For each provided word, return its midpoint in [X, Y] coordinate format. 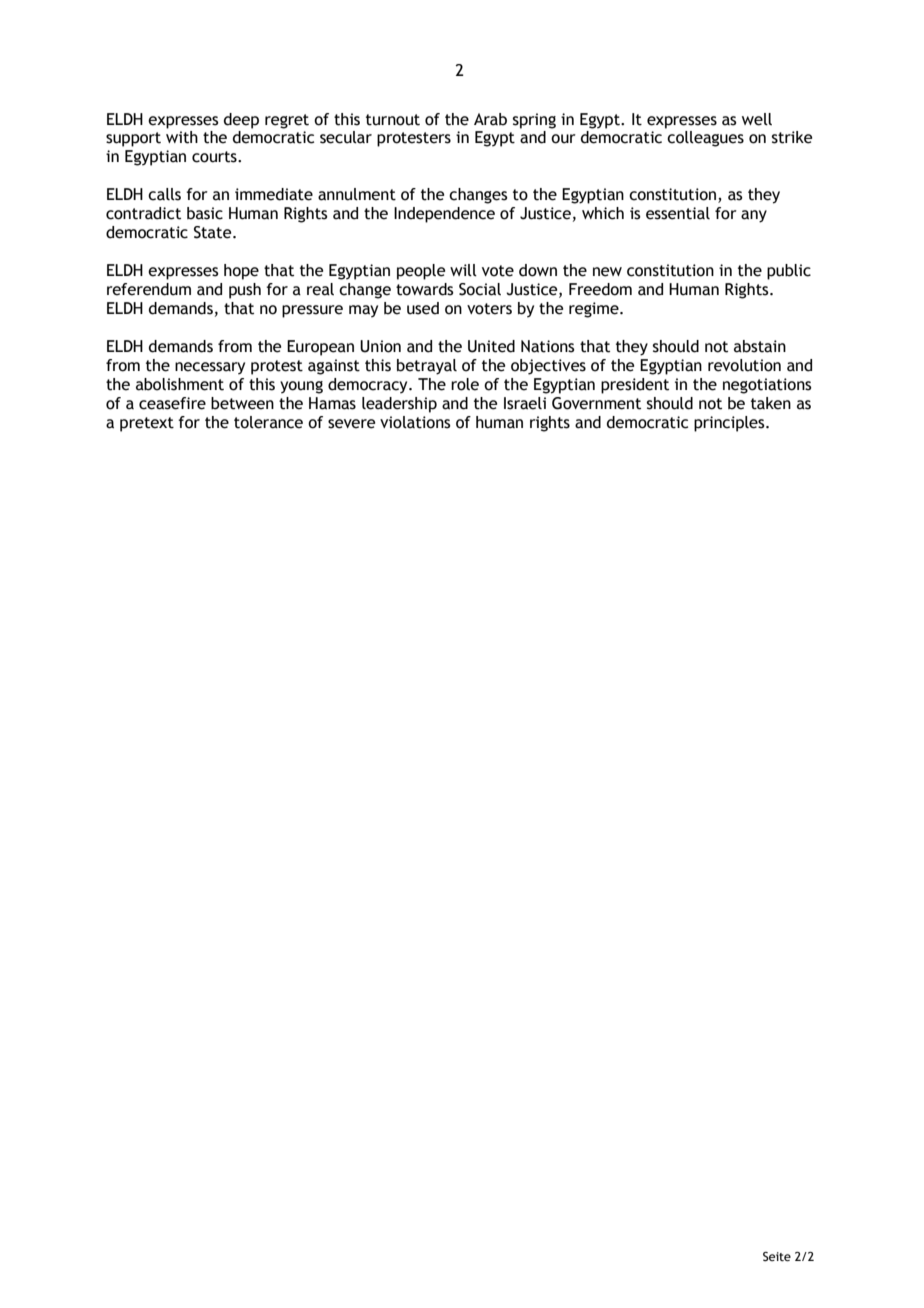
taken [771, 403]
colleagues [705, 139]
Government [596, 403]
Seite [777, 1256]
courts [215, 157]
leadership [399, 405]
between [242, 403]
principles [730, 424]
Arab [490, 119]
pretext [147, 424]
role [465, 384]
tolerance [268, 422]
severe [351, 424]
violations [415, 422]
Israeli [525, 403]
